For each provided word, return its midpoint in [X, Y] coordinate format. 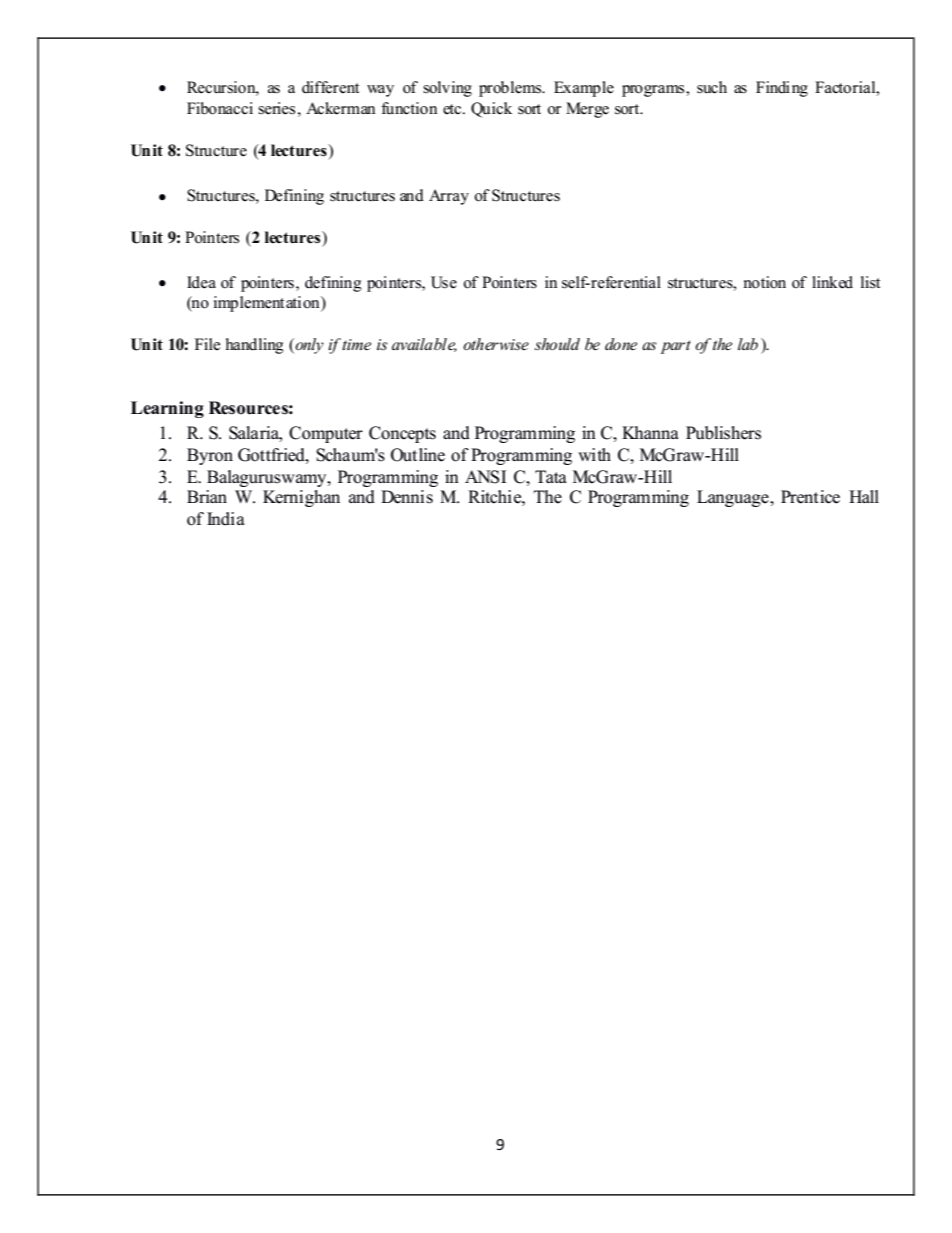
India [226, 519]
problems [511, 89]
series [276, 108]
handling [255, 346]
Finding [782, 89]
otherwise [496, 344]
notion [765, 282]
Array [449, 197]
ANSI [485, 477]
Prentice [810, 497]
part [675, 347]
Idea [201, 282]
